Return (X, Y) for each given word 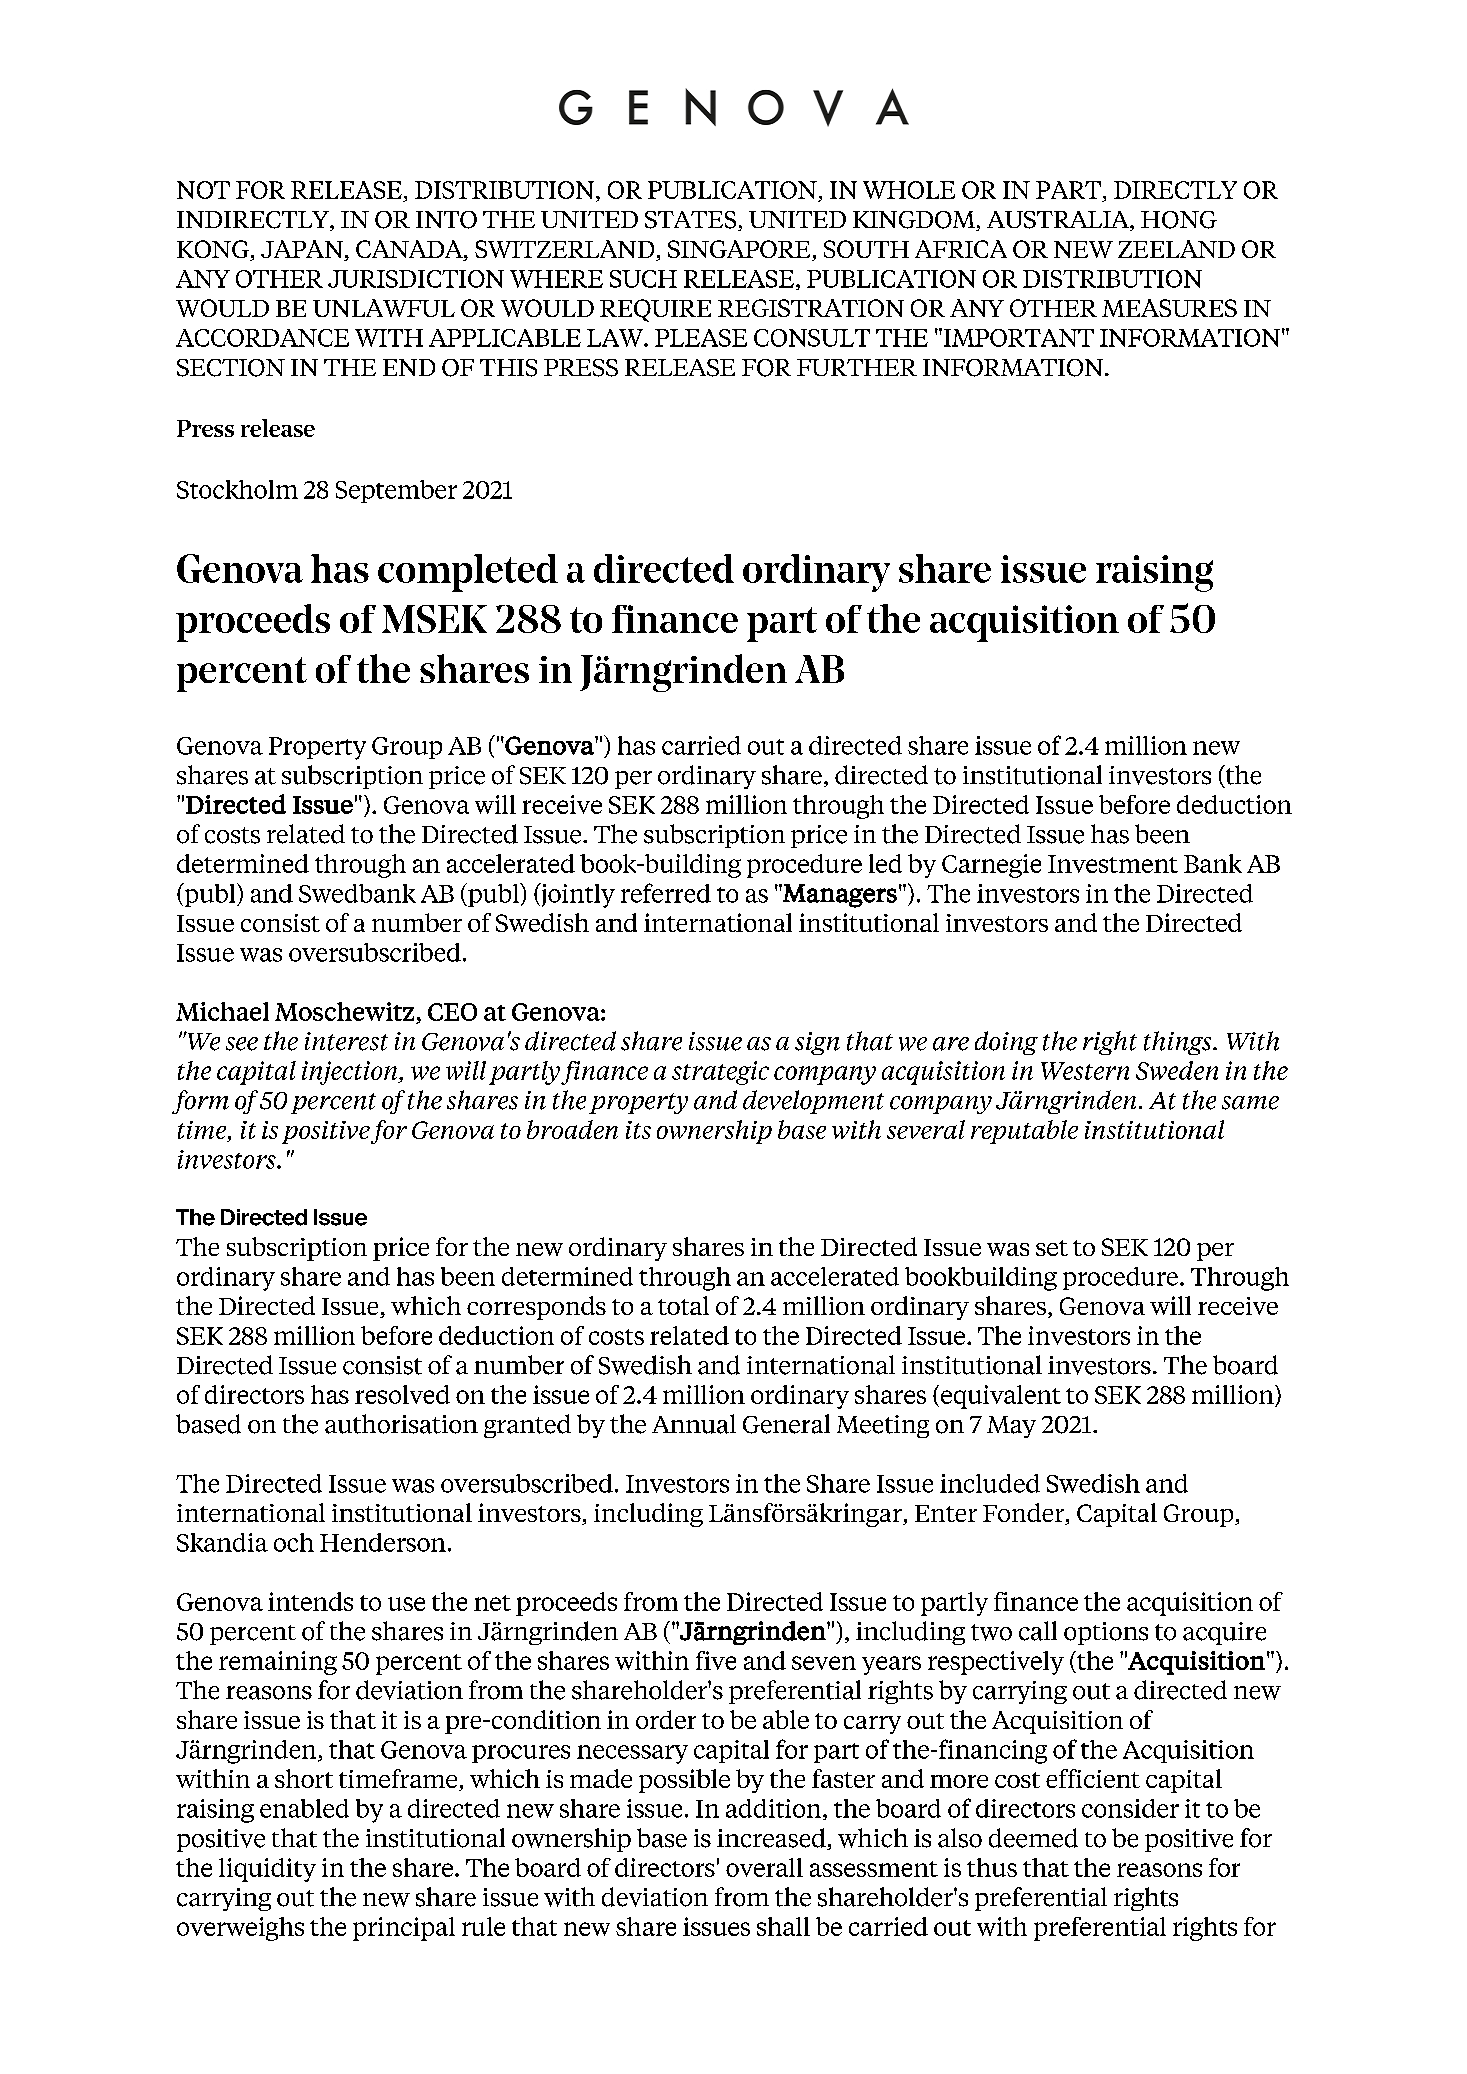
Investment (1113, 864)
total (683, 1305)
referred (666, 893)
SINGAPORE (740, 250)
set (1052, 1248)
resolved (402, 1394)
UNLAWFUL (384, 308)
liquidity (267, 1870)
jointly (577, 895)
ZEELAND (1176, 249)
